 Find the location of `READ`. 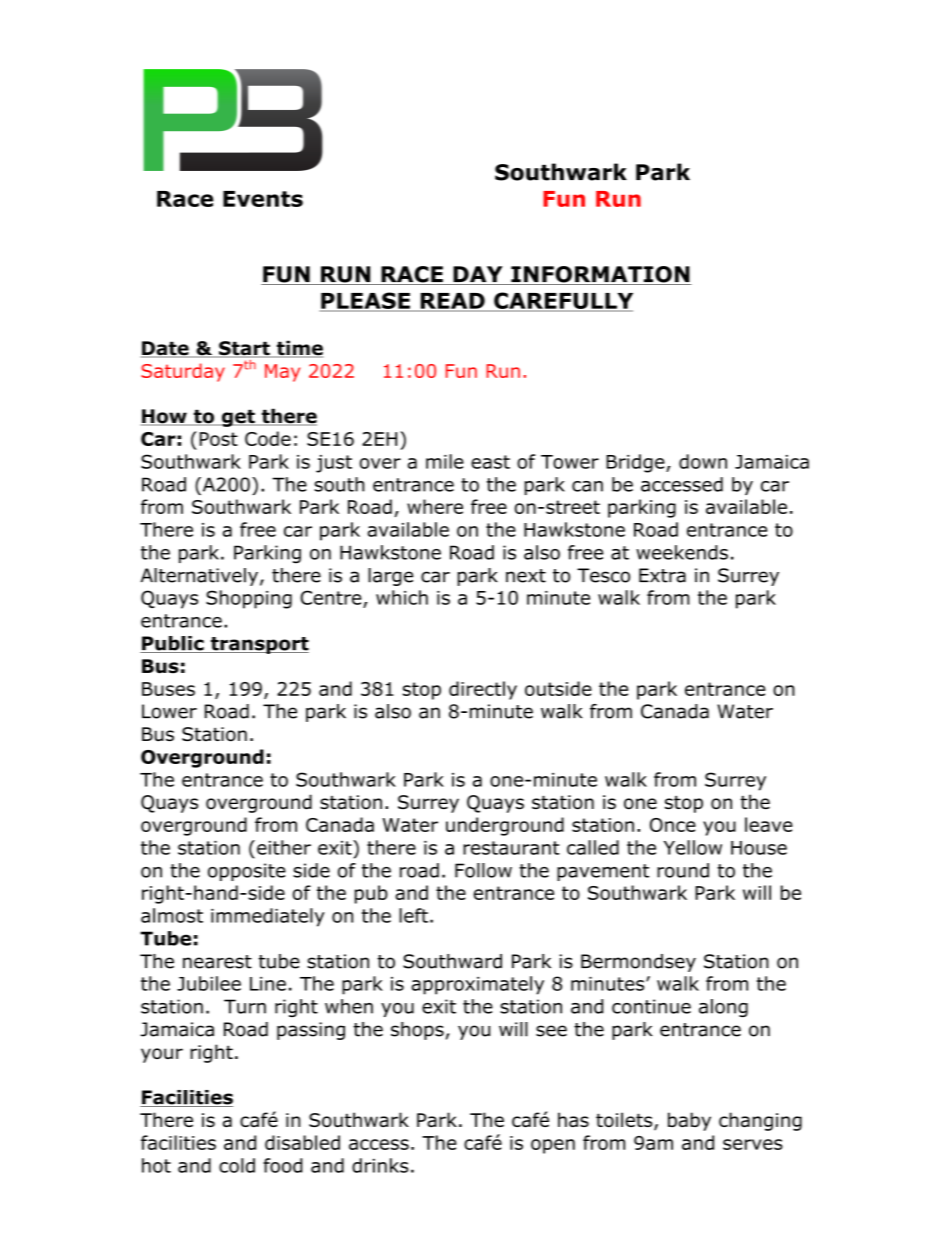

READ is located at coordinates (452, 302).
